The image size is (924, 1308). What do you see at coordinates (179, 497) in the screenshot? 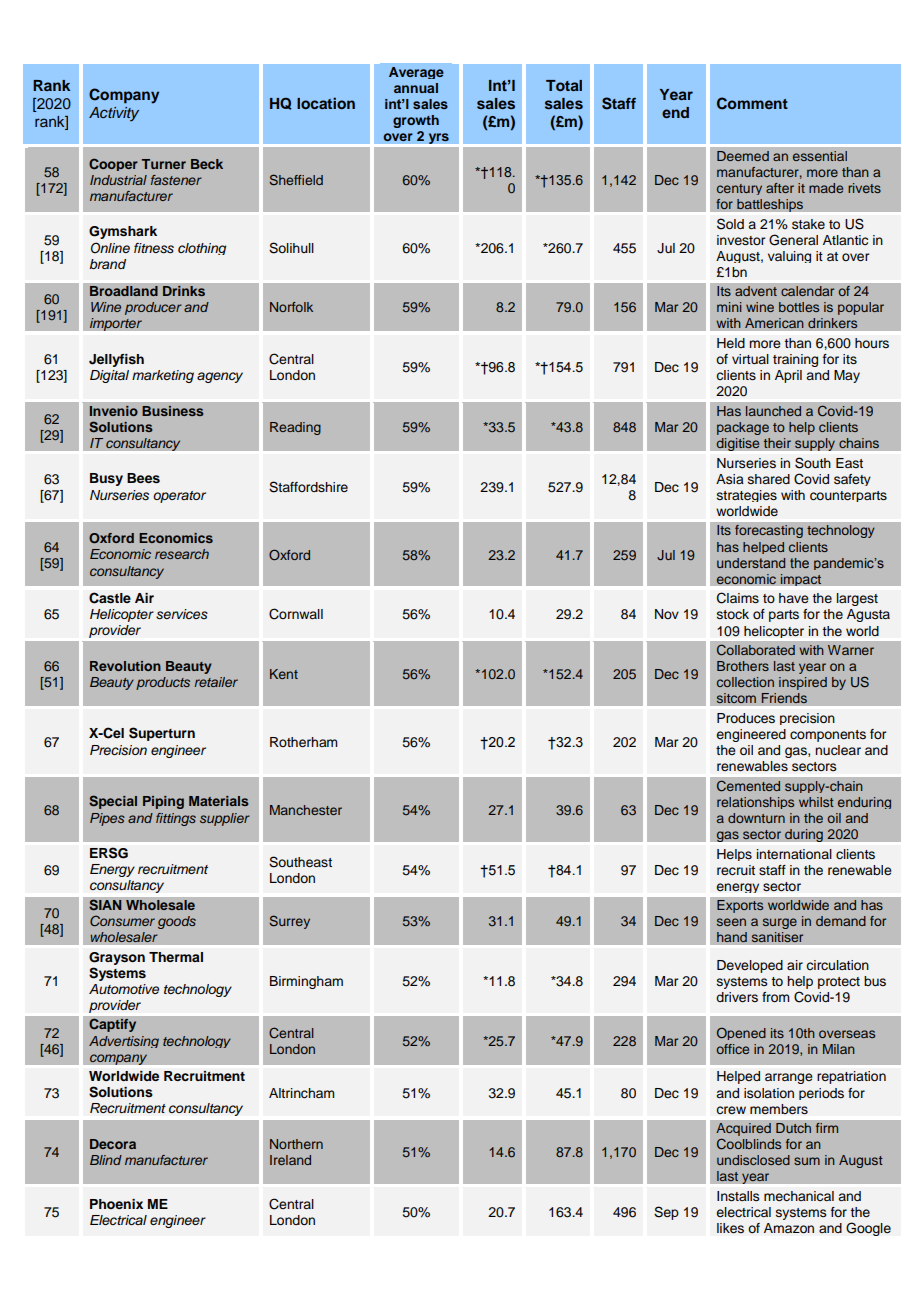
I see `operator` at bounding box center [179, 497].
